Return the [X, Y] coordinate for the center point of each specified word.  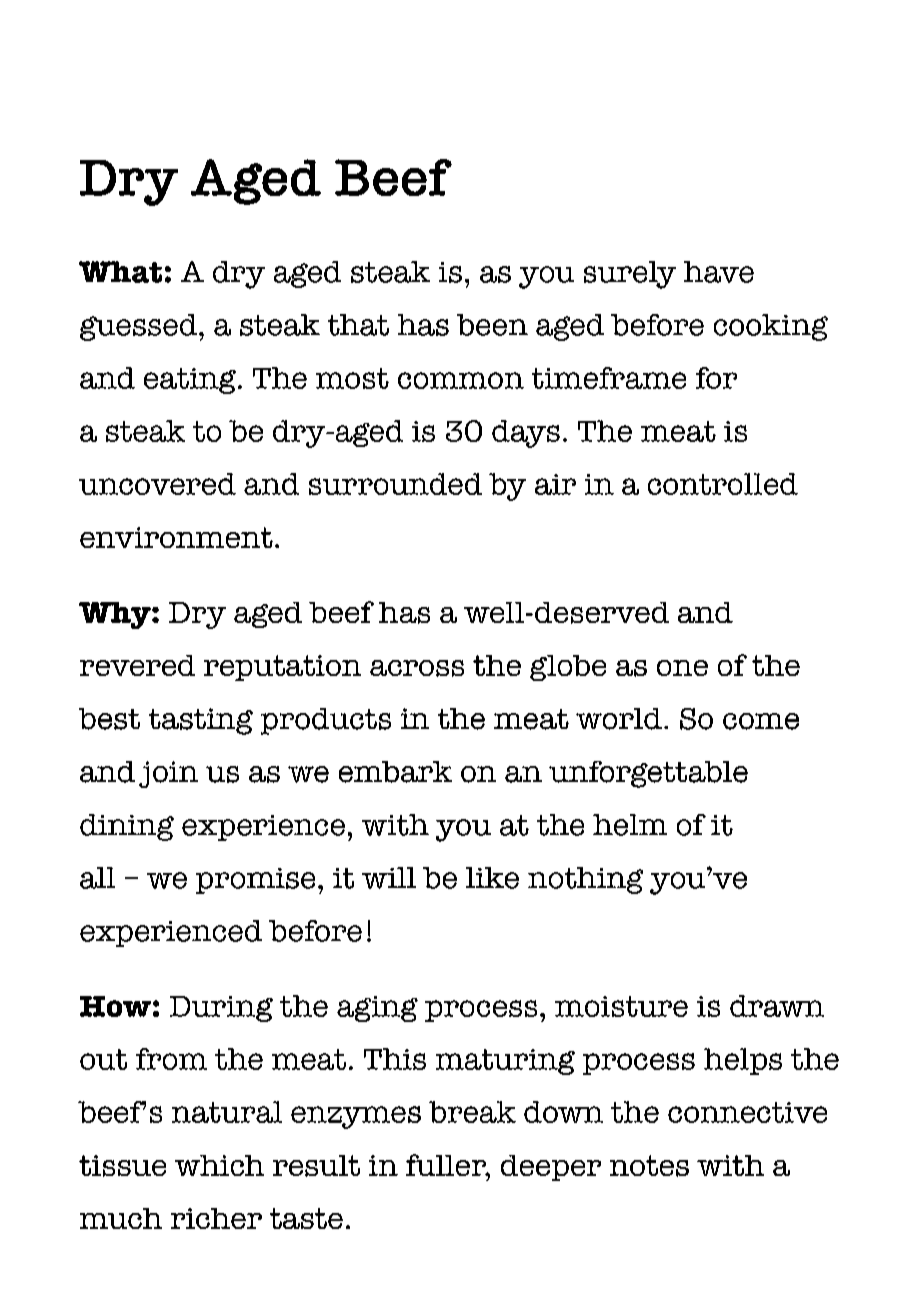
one [682, 668]
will [389, 878]
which [219, 1165]
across [417, 668]
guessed [140, 327]
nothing [585, 880]
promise [255, 881]
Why [116, 615]
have [719, 272]
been [492, 325]
